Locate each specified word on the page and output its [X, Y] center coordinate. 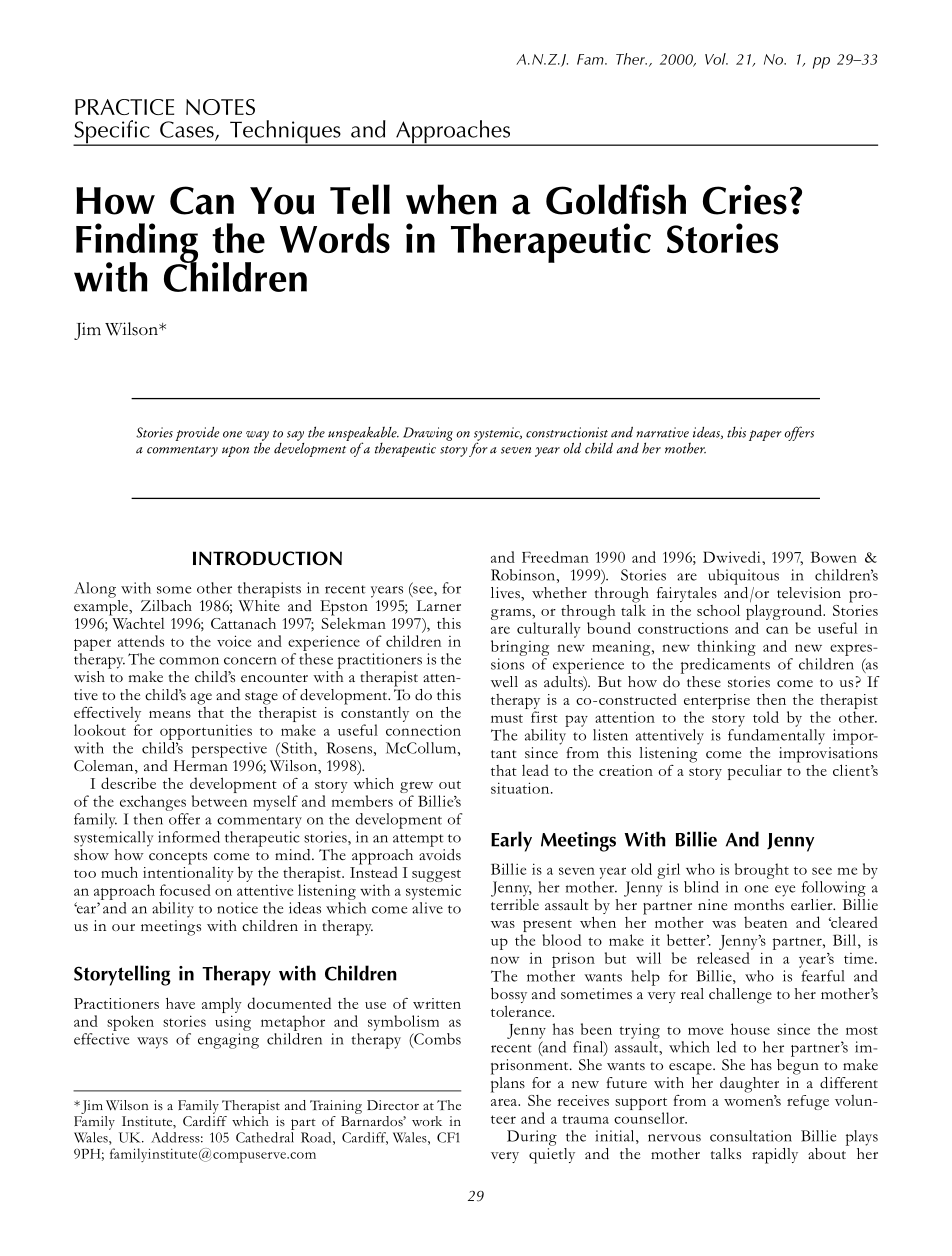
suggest [436, 876]
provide [197, 434]
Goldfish [616, 199]
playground [785, 613]
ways [152, 1043]
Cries [745, 200]
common [189, 661]
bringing [520, 648]
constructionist [567, 432]
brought [762, 871]
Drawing [428, 434]
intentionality [188, 873]
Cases [188, 130]
